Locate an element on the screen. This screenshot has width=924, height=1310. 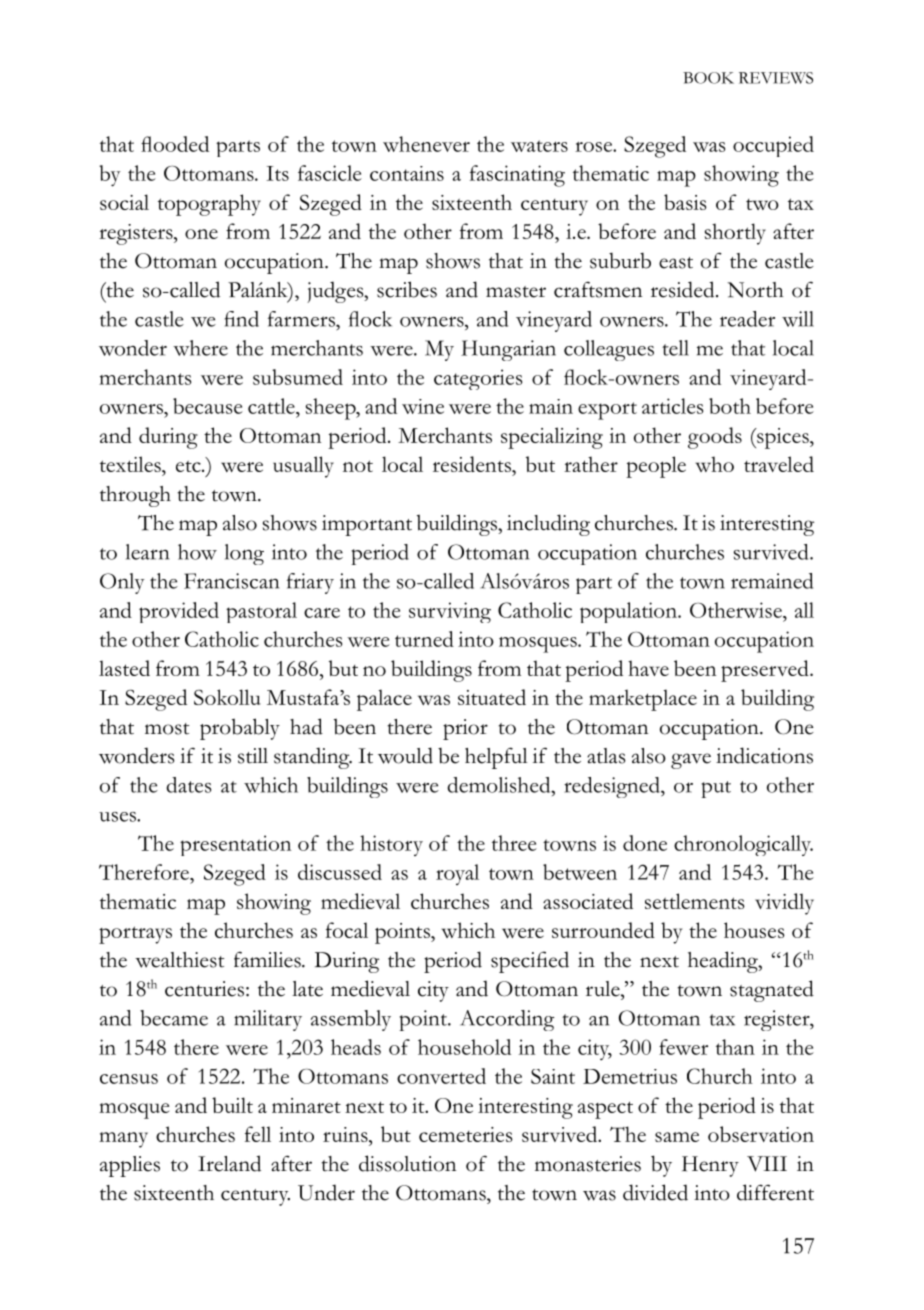
reader is located at coordinates (747, 319).
